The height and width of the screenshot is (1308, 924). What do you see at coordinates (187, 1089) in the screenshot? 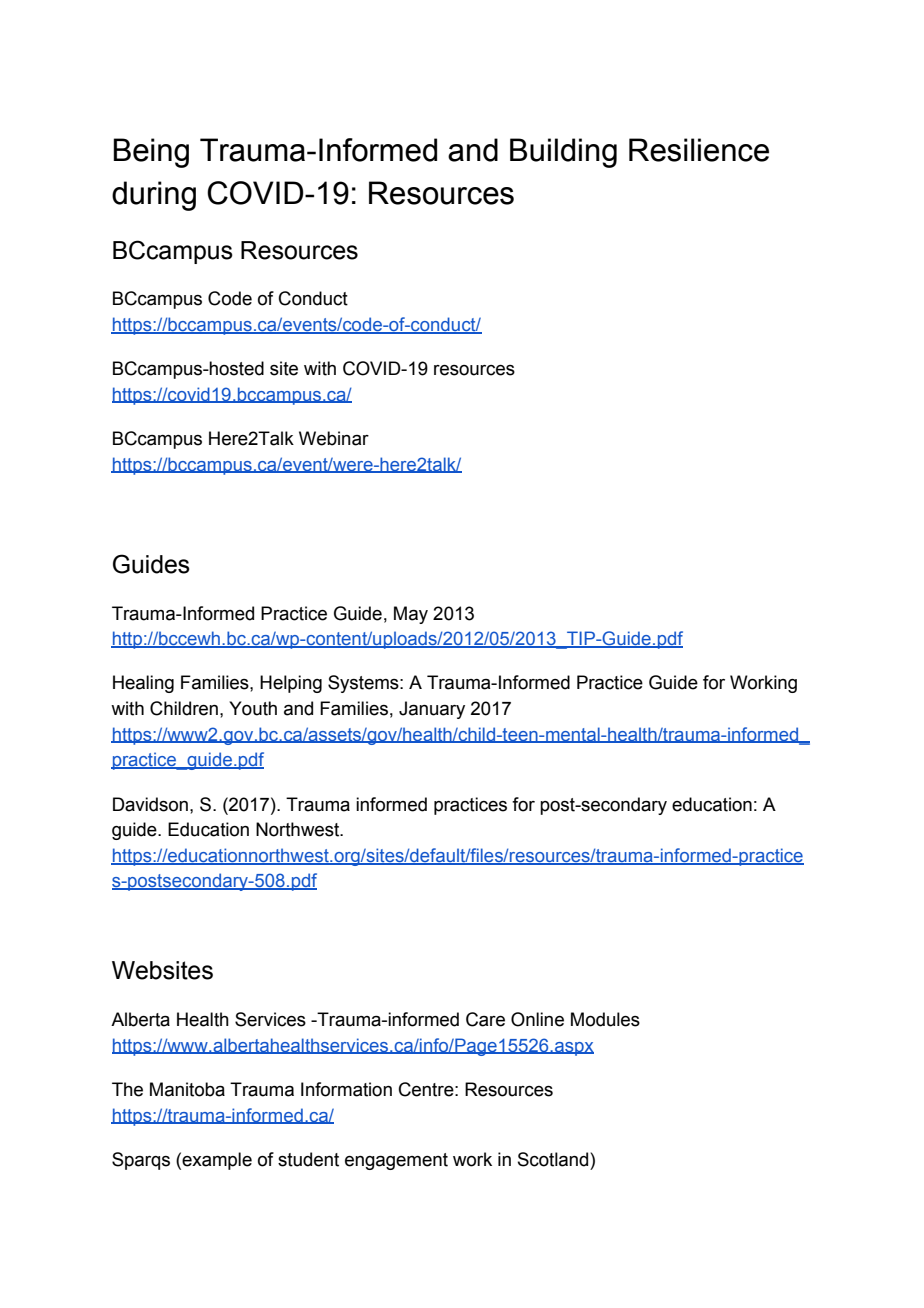
I see `Manitoba` at bounding box center [187, 1089].
